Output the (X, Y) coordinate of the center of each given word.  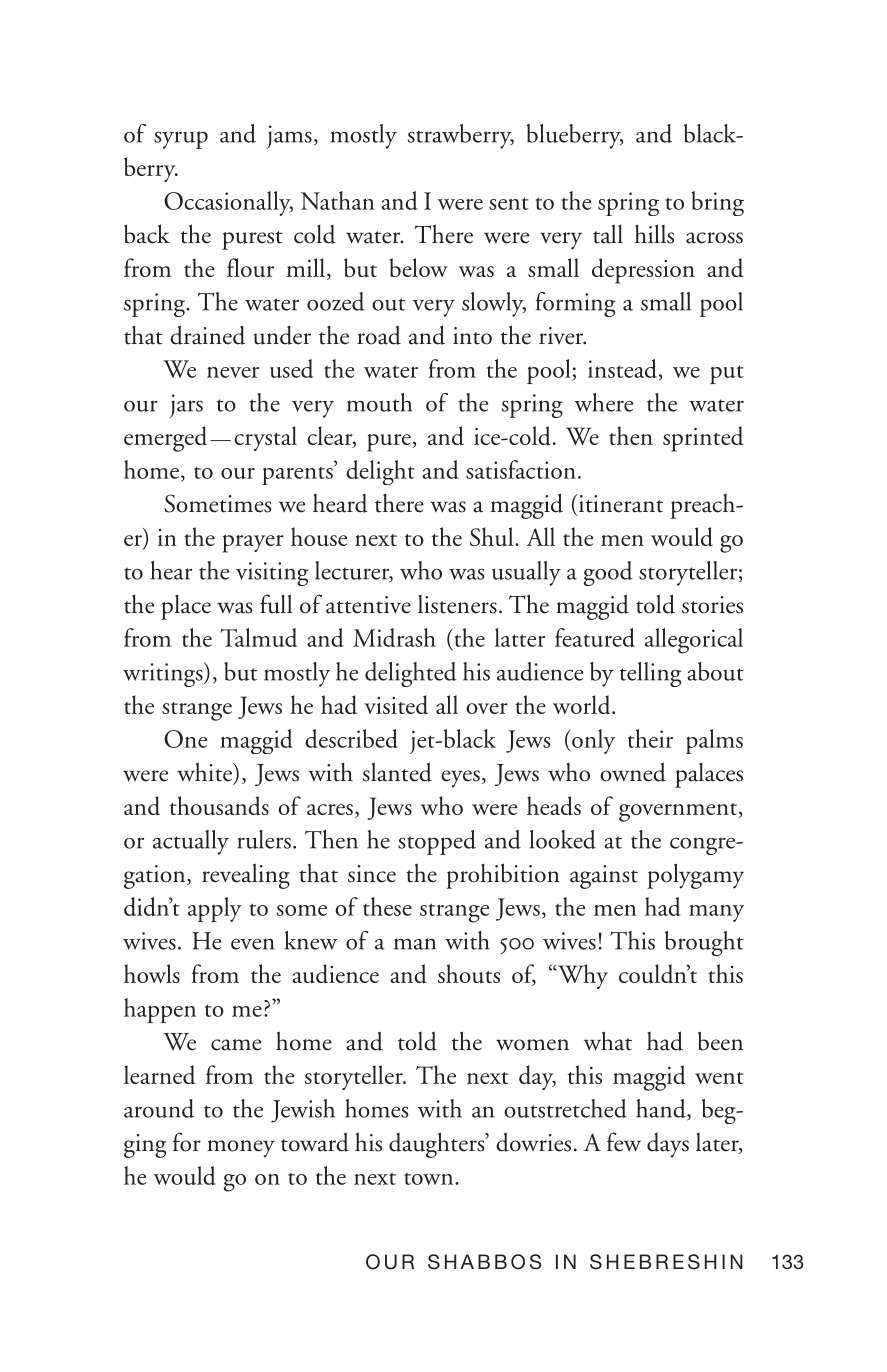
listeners (457, 604)
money (241, 1149)
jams (289, 137)
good (608, 573)
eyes (460, 779)
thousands (219, 806)
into (472, 336)
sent (509, 203)
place (186, 607)
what (608, 1041)
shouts (469, 973)
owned (633, 772)
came (236, 1045)
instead (622, 368)
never (233, 372)
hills (654, 234)
